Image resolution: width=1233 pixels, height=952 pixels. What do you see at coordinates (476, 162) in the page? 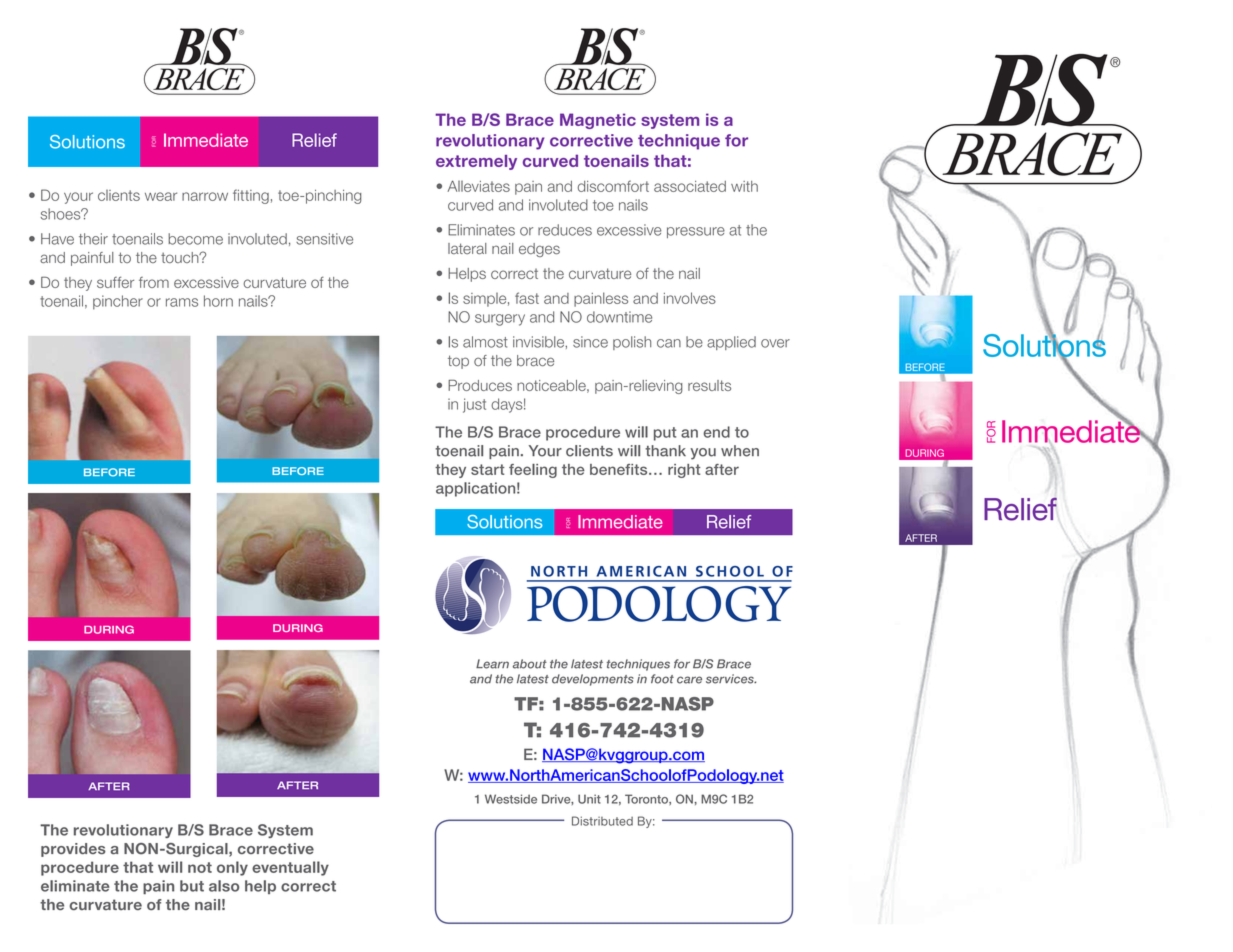
I see `extremely` at bounding box center [476, 162].
